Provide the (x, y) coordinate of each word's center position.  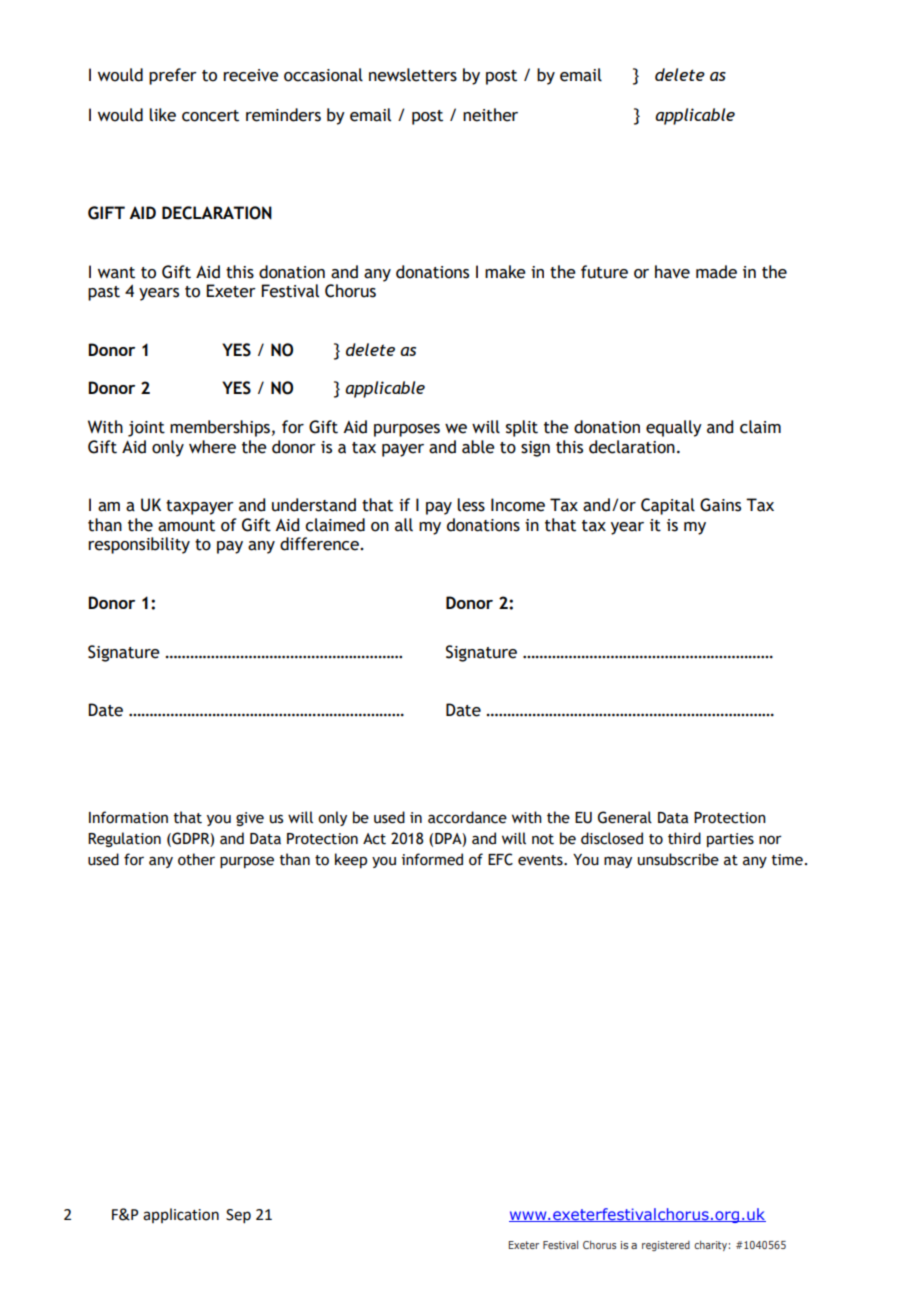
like (162, 115)
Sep (238, 1216)
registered (666, 1246)
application (181, 1215)
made (716, 272)
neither (490, 115)
